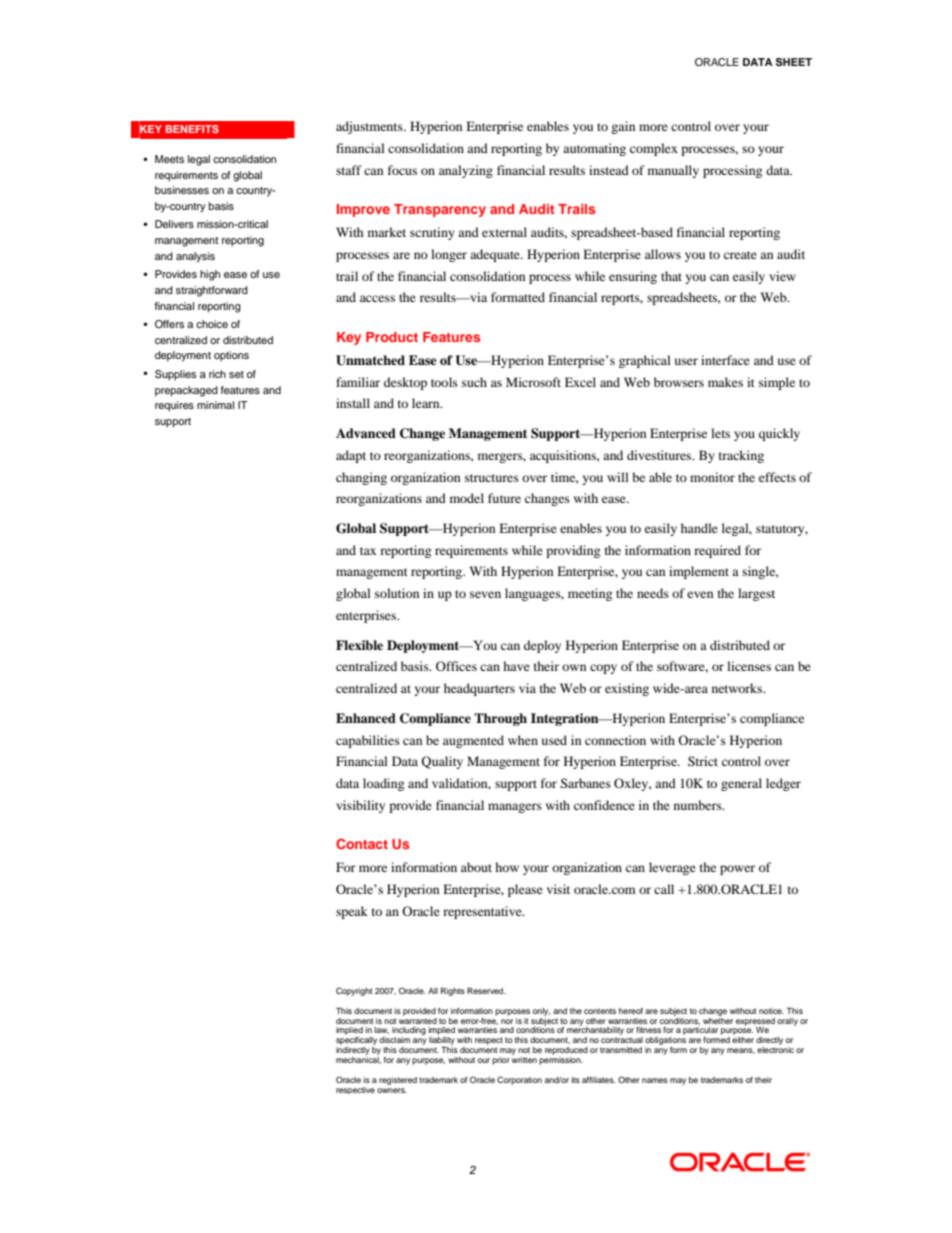  I want to click on Contact, so click(362, 843).
